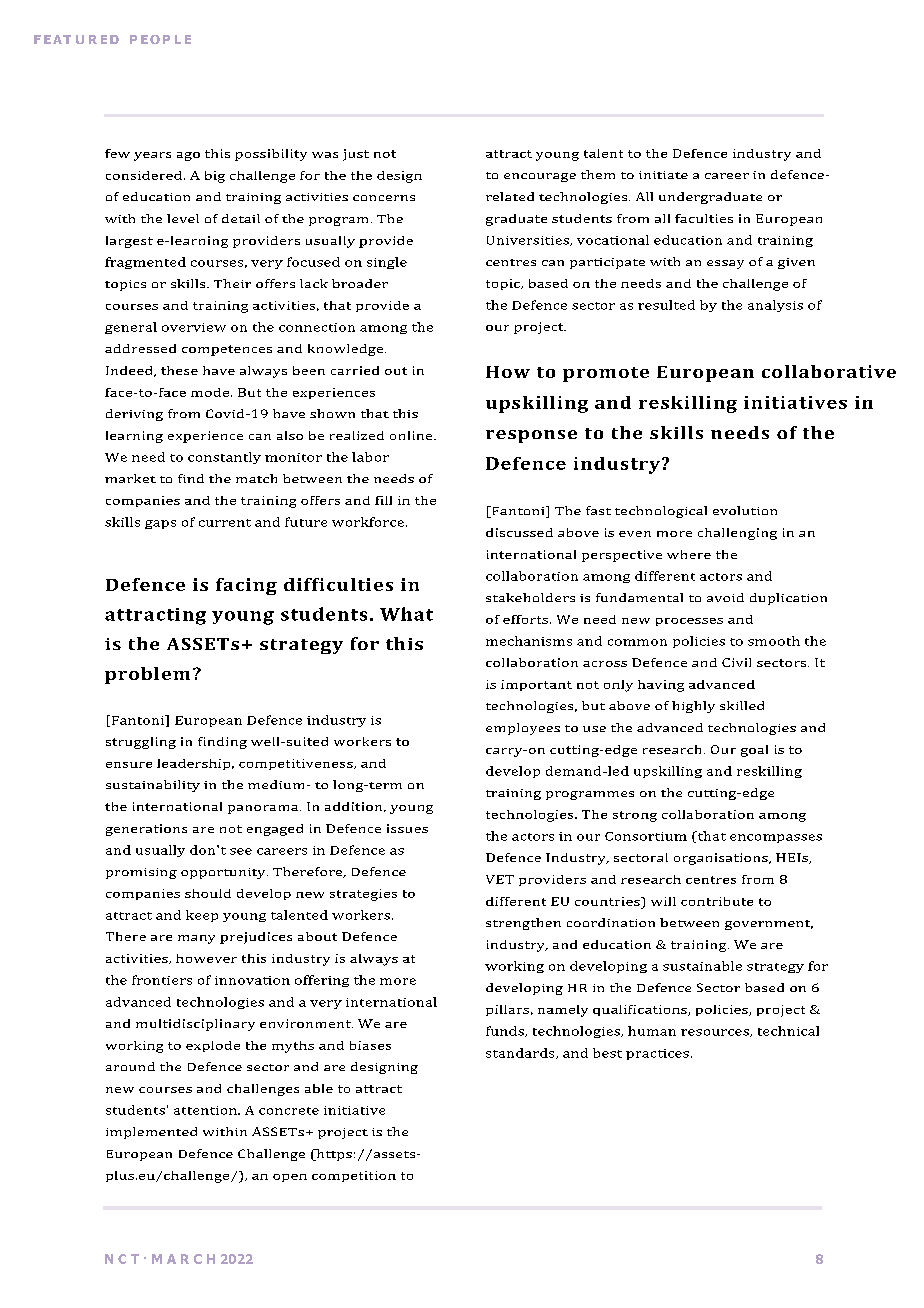 The width and height of the screenshot is (924, 1308). What do you see at coordinates (151, 1133) in the screenshot?
I see `implemented` at bounding box center [151, 1133].
